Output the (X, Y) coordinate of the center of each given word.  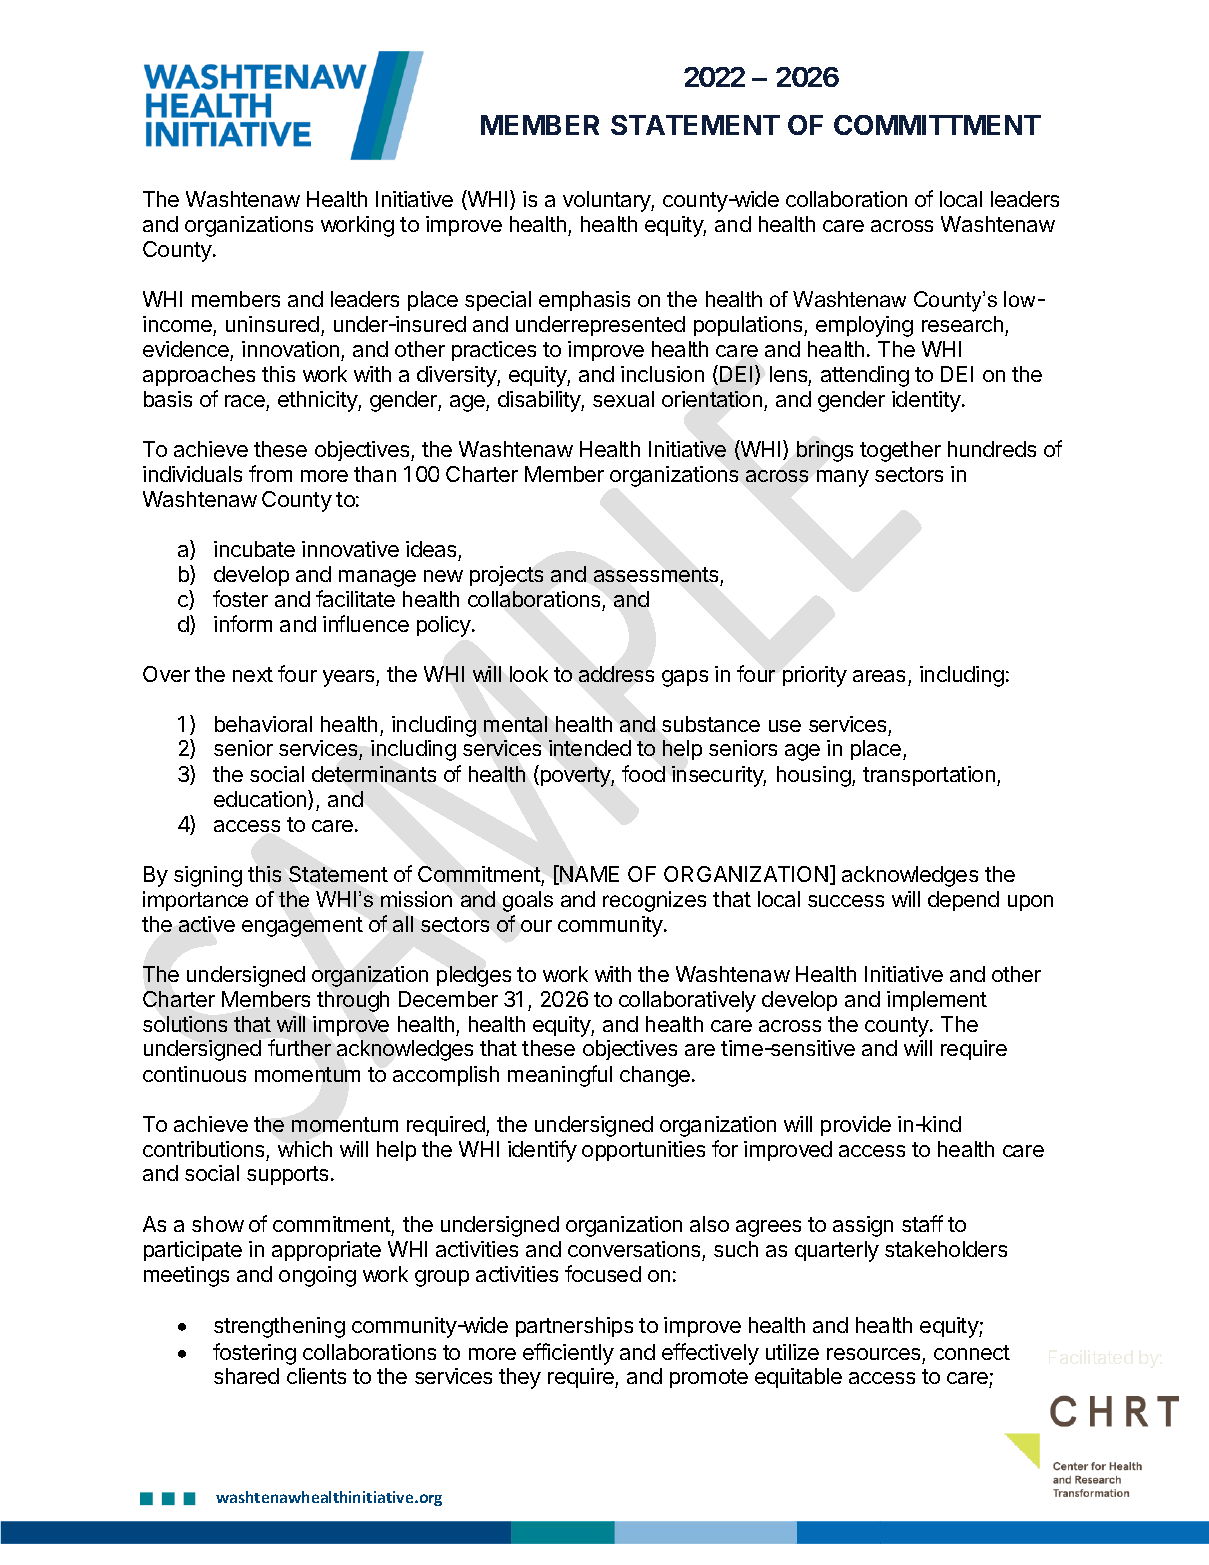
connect (972, 1352)
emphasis (584, 301)
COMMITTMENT (937, 125)
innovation (290, 349)
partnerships (574, 1327)
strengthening (279, 1327)
